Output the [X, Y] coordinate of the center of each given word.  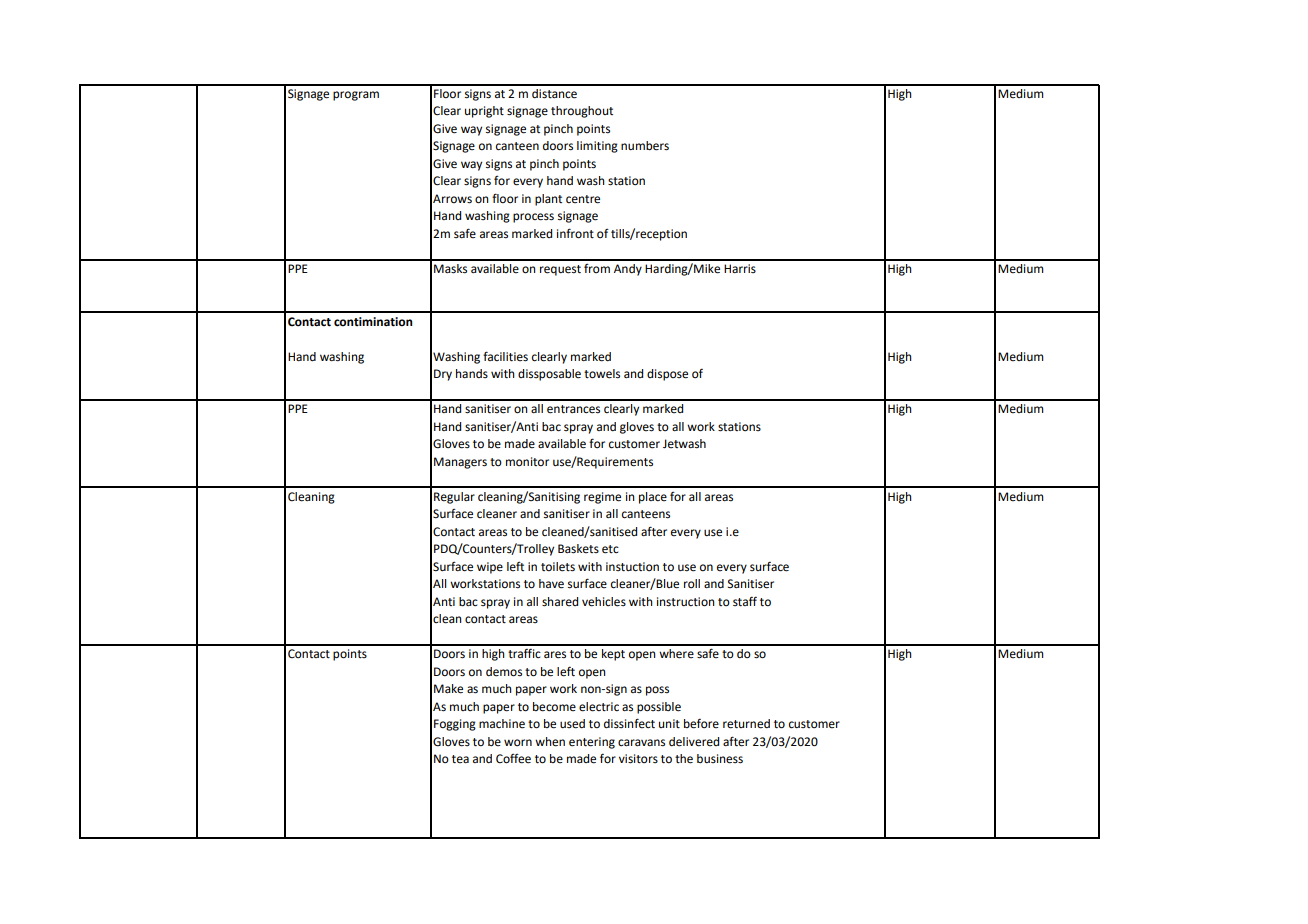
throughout [582, 112]
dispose [667, 375]
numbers [645, 146]
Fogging [455, 725]
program [356, 96]
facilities [505, 356]
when [550, 742]
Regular [454, 498]
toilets [558, 567]
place [653, 498]
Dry [443, 375]
